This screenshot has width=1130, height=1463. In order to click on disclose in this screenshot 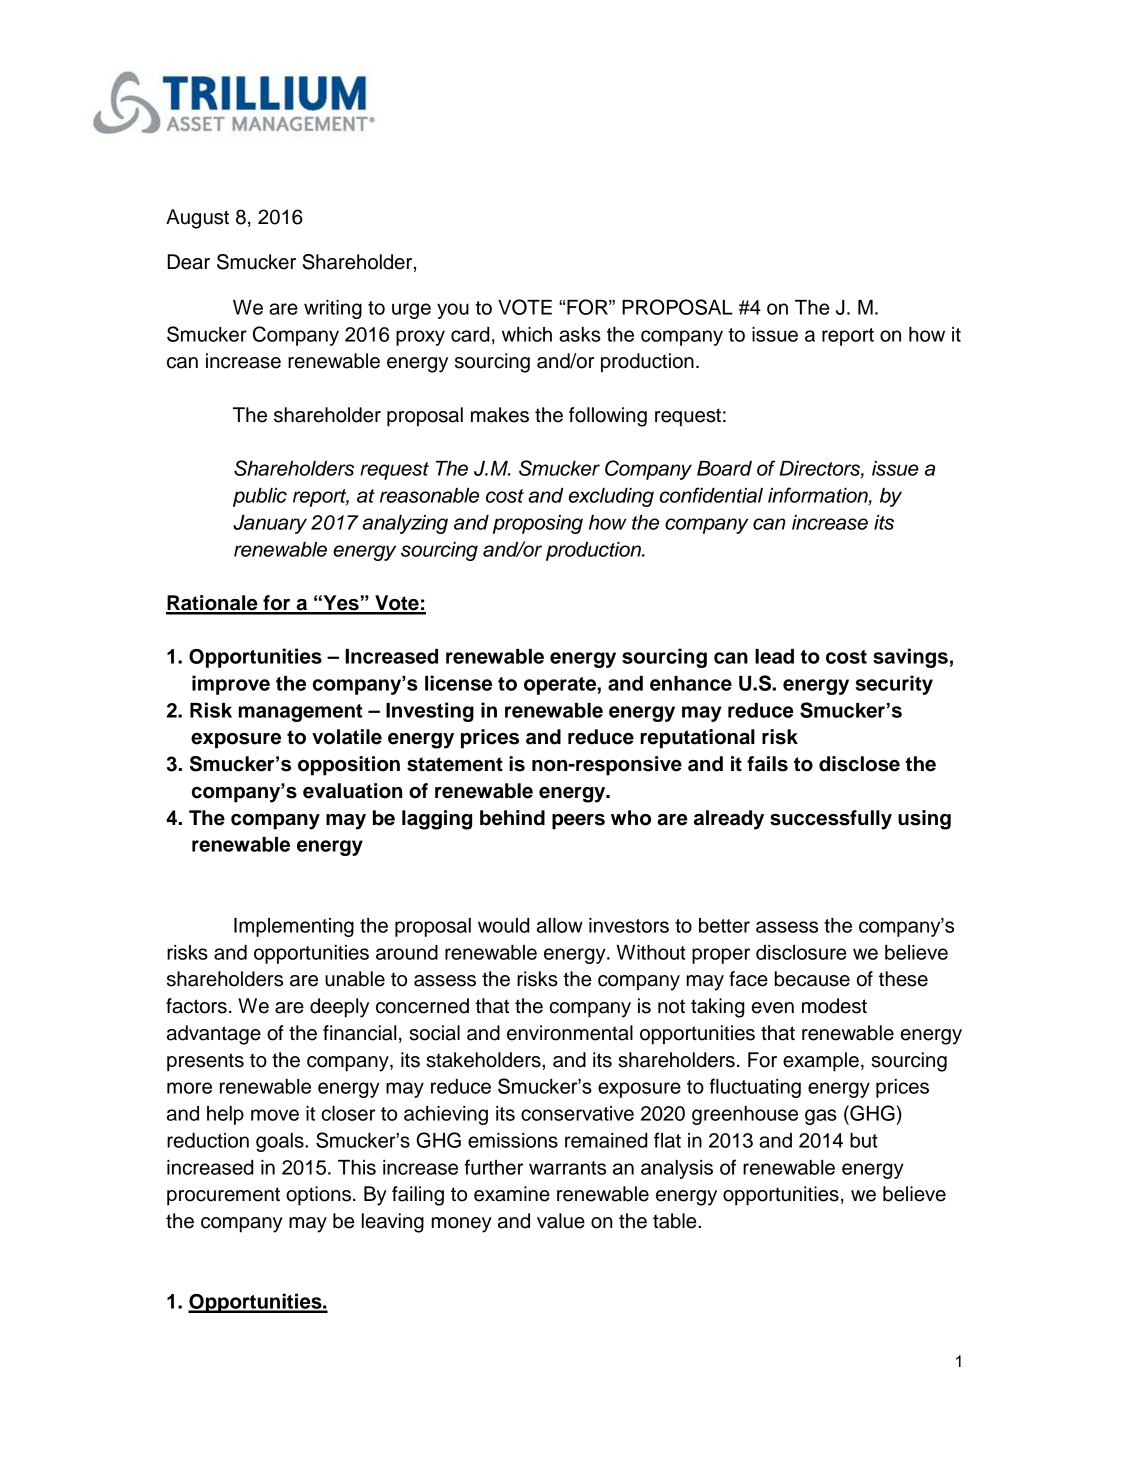, I will do `click(859, 764)`.
